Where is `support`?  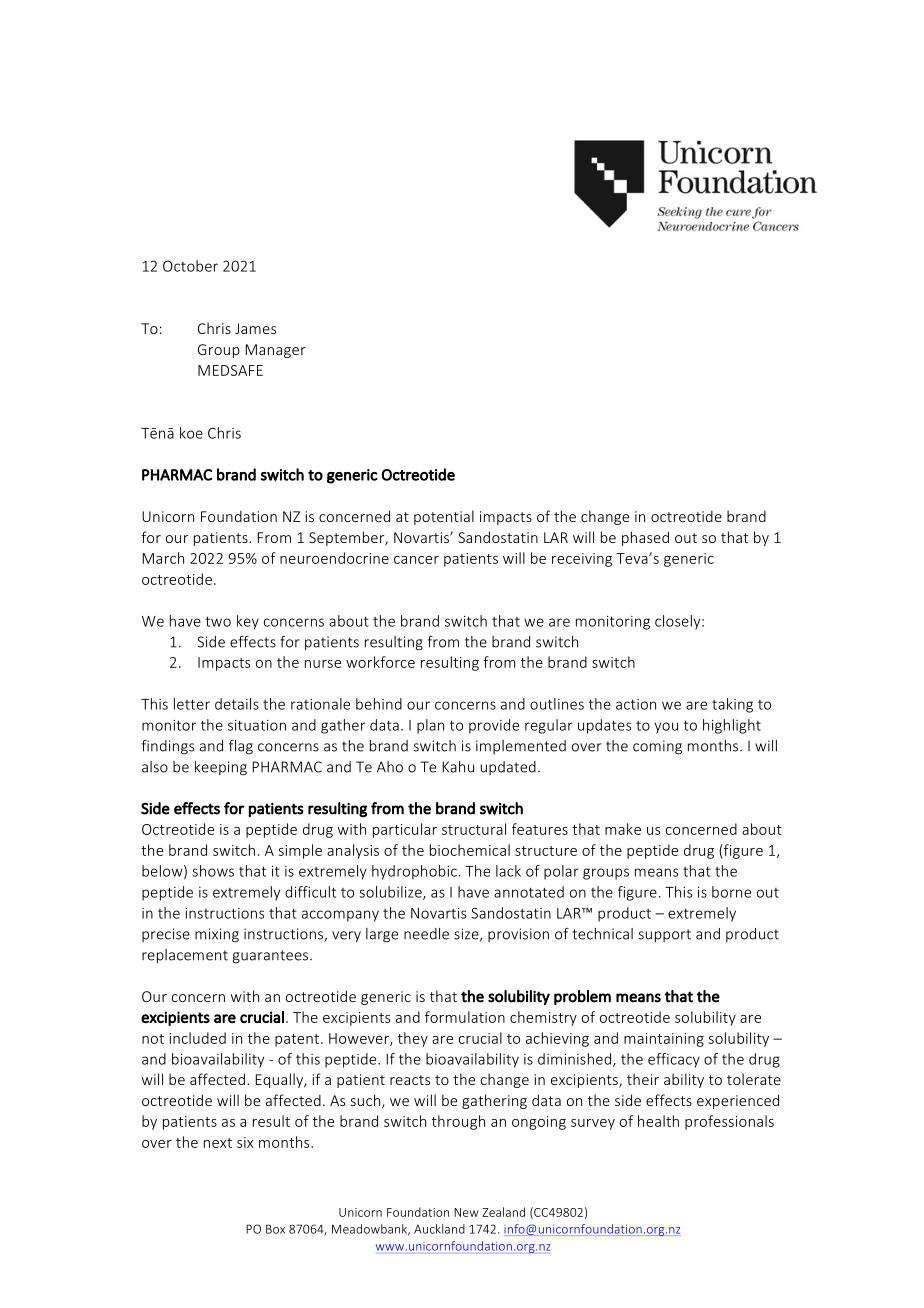
support is located at coordinates (664, 935).
